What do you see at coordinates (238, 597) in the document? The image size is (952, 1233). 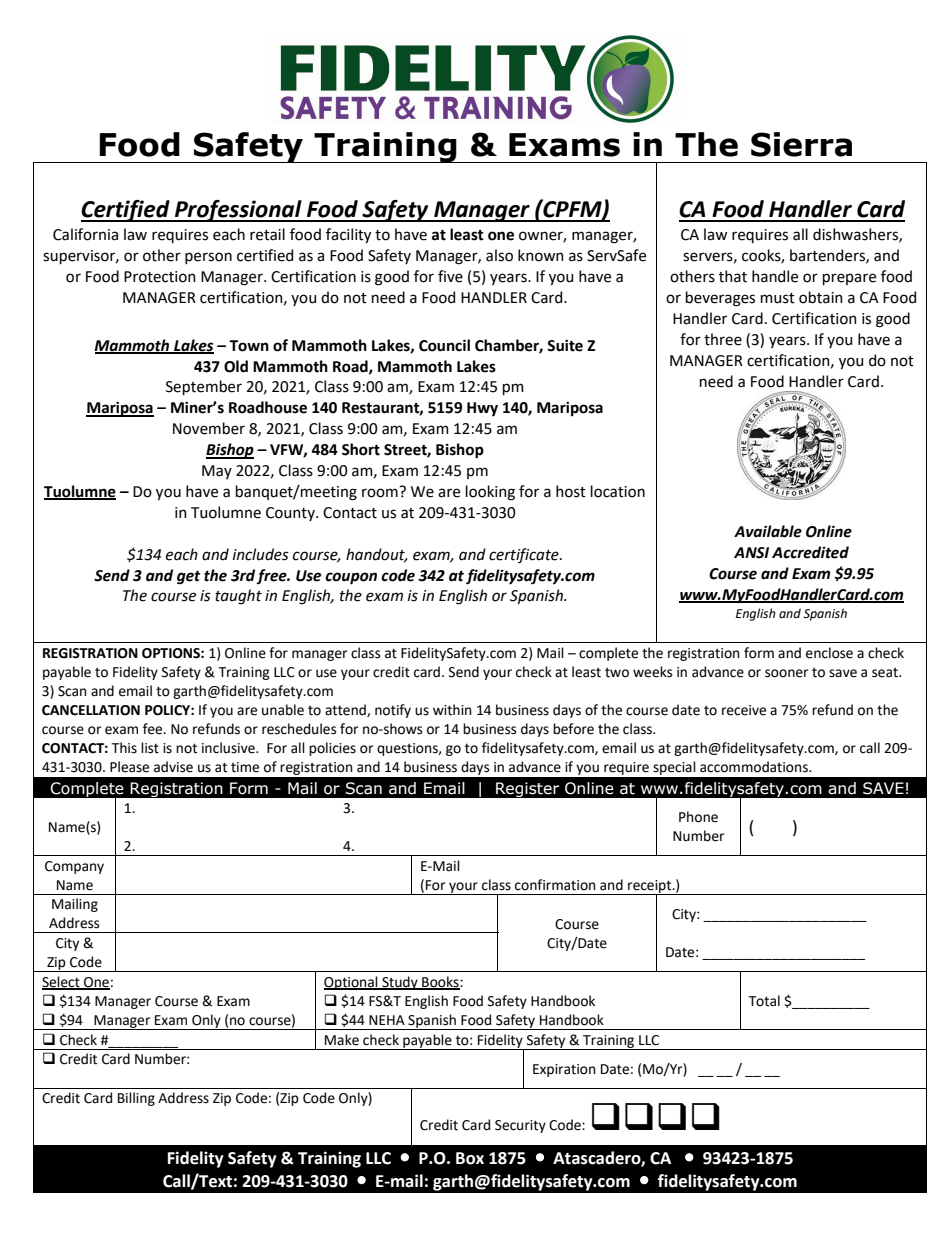 I see `taught` at bounding box center [238, 597].
